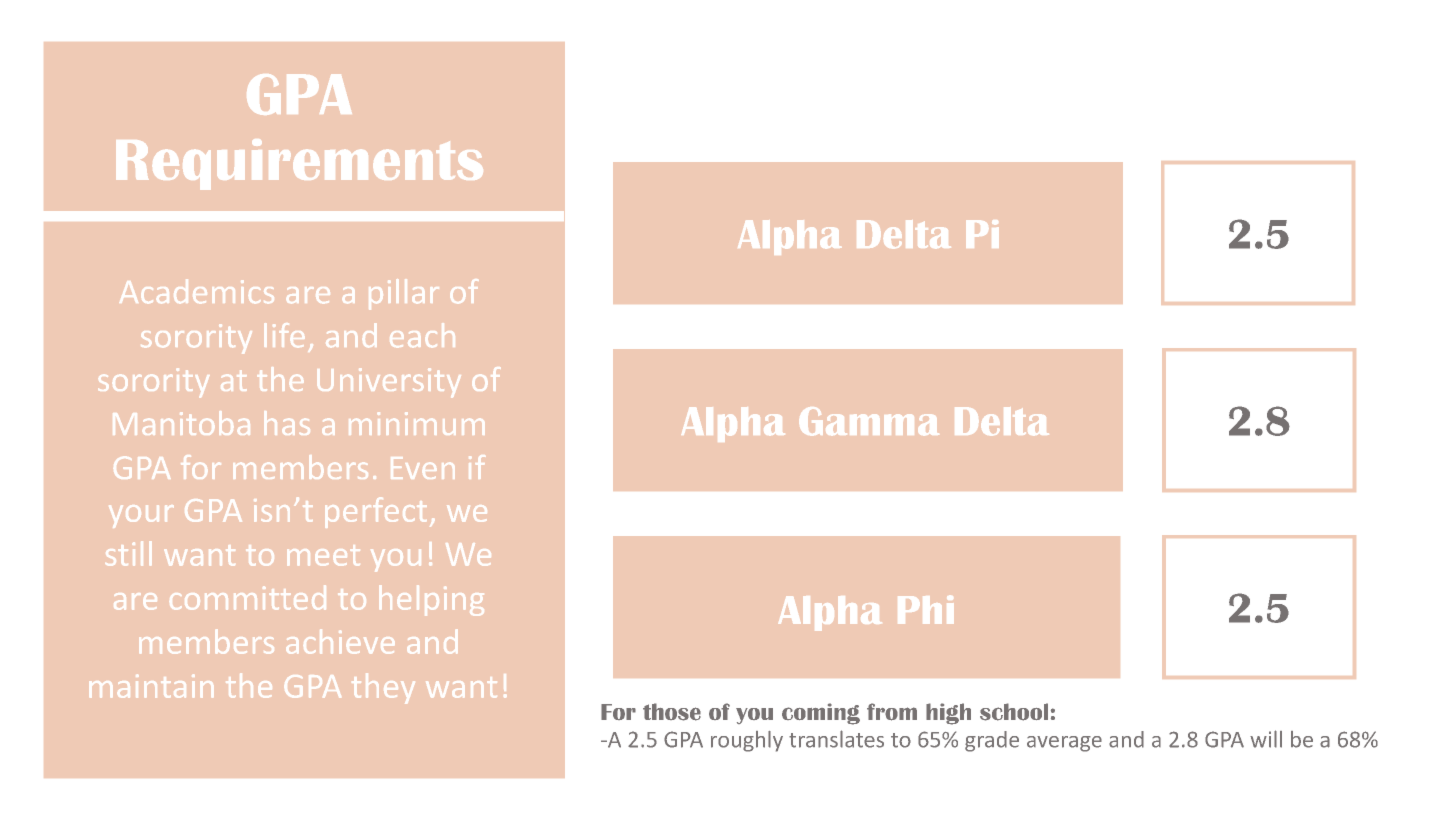 This screenshot has width=1456, height=819. Describe the element at coordinates (1014, 712) in the screenshot. I see `school` at that location.
